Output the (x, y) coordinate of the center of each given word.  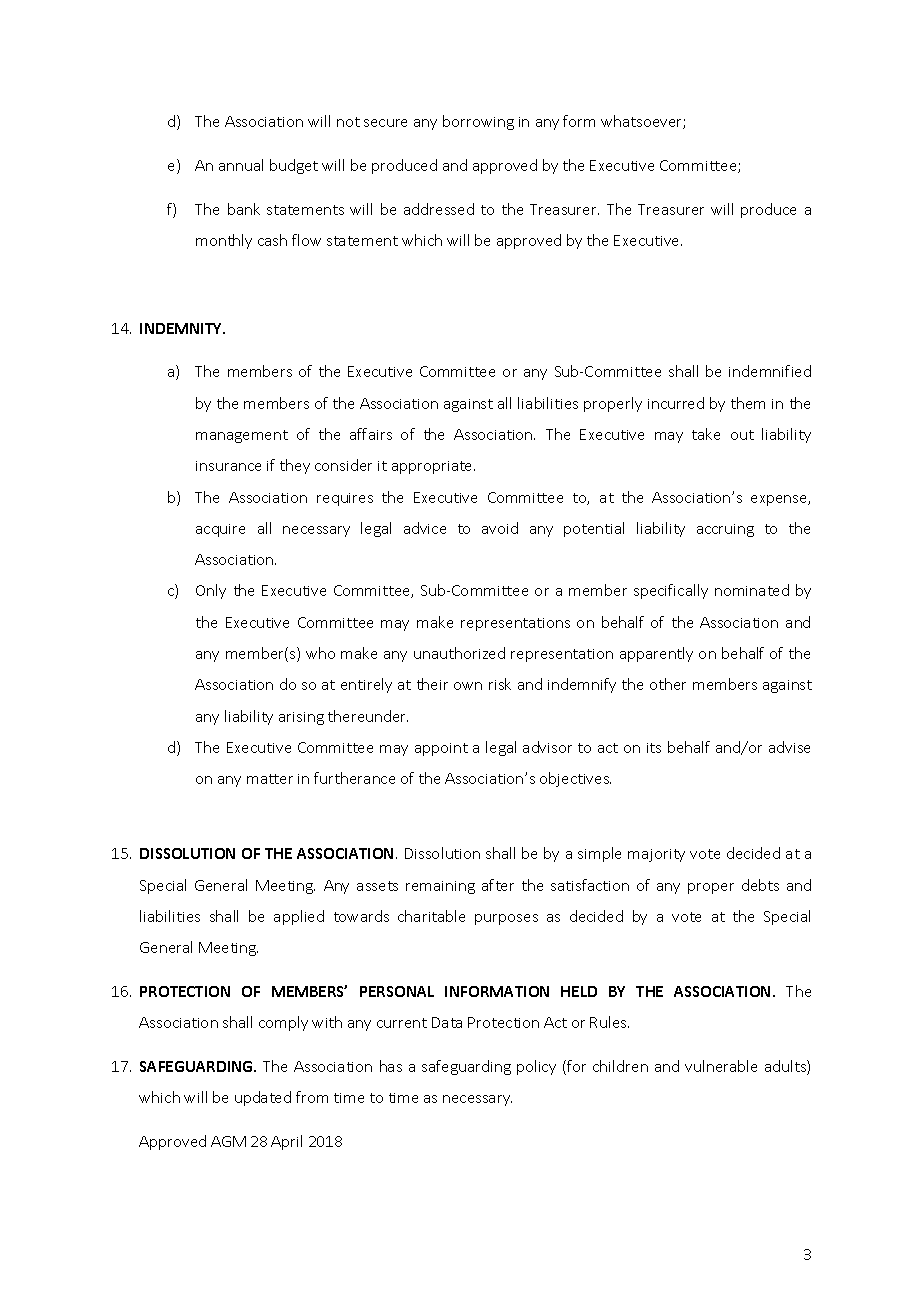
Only (211, 591)
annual (241, 165)
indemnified (770, 371)
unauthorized (459, 653)
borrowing (478, 122)
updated (263, 1098)
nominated (752, 590)
